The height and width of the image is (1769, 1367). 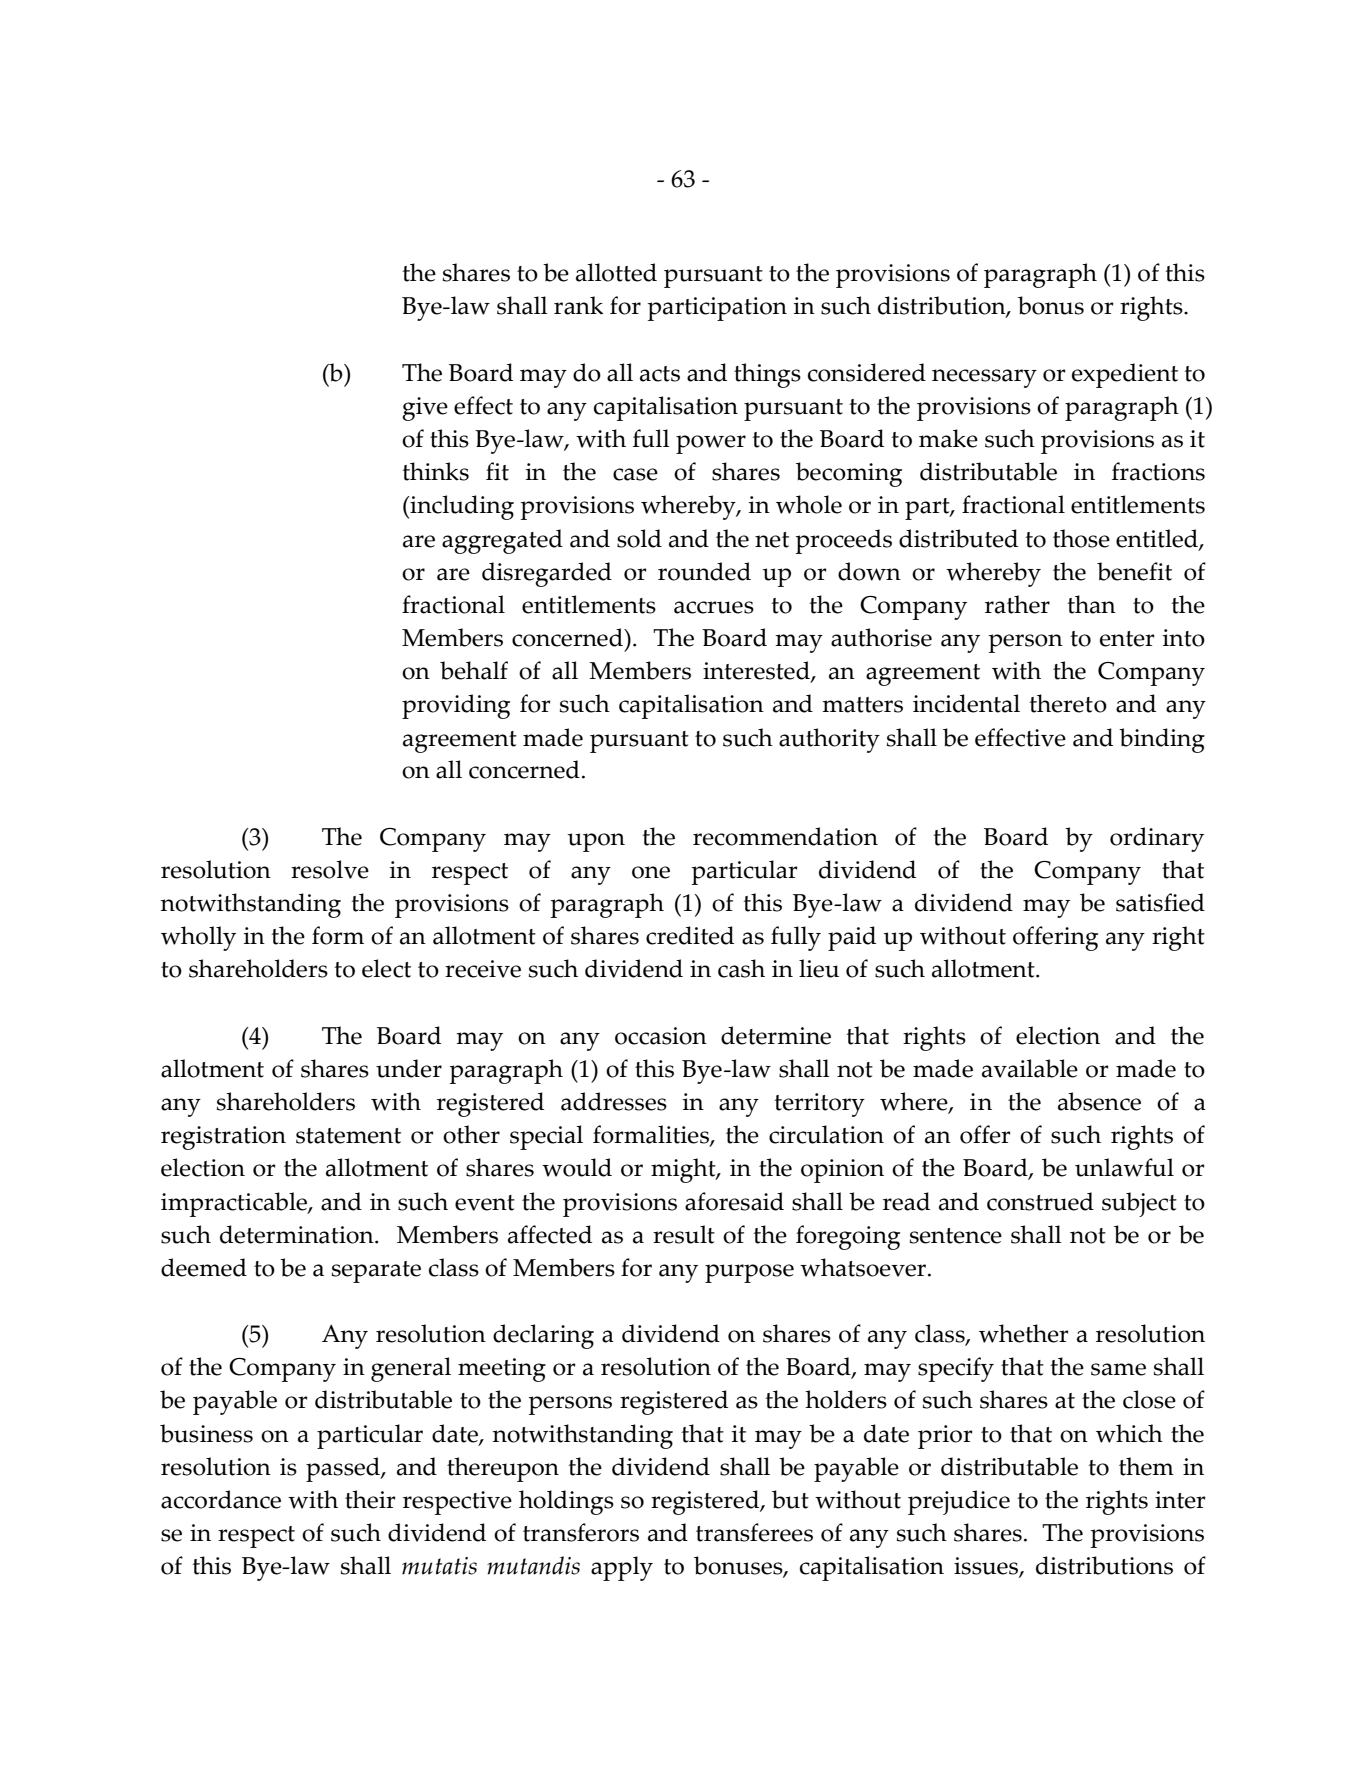 What do you see at coordinates (1068, 703) in the image?
I see `thereto` at bounding box center [1068, 703].
